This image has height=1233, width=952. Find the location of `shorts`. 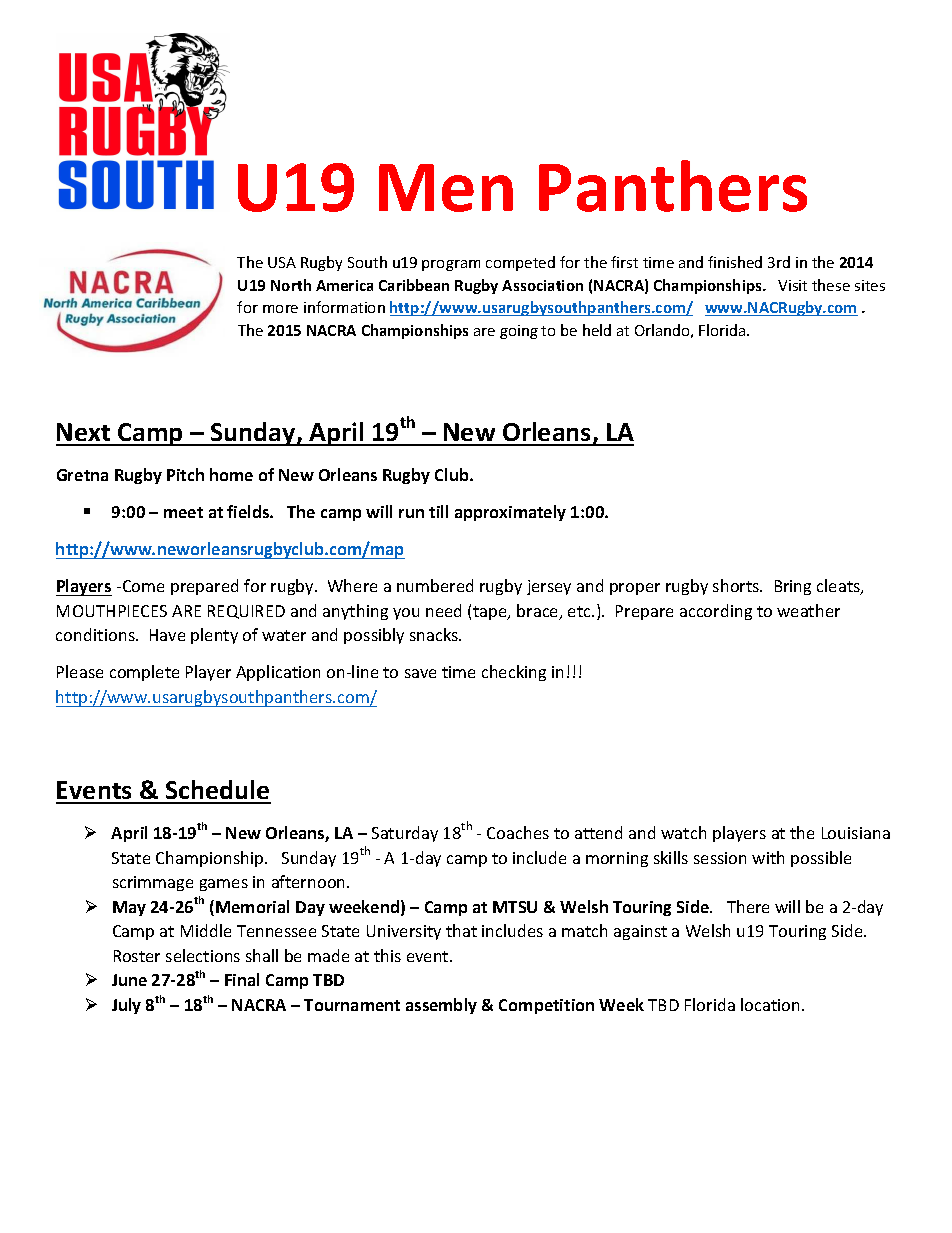

shorts is located at coordinates (737, 585).
